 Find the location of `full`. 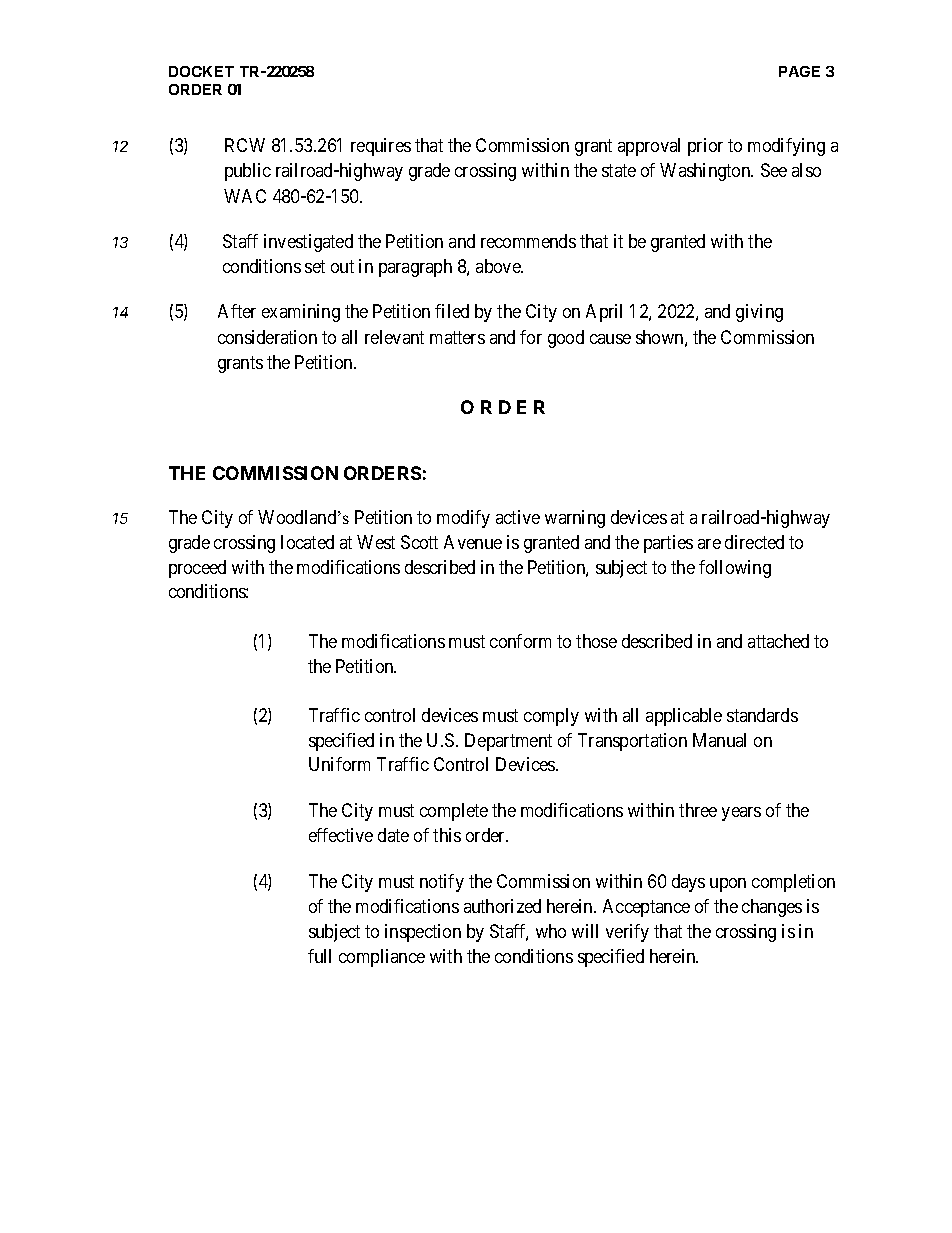

full is located at coordinates (319, 956).
